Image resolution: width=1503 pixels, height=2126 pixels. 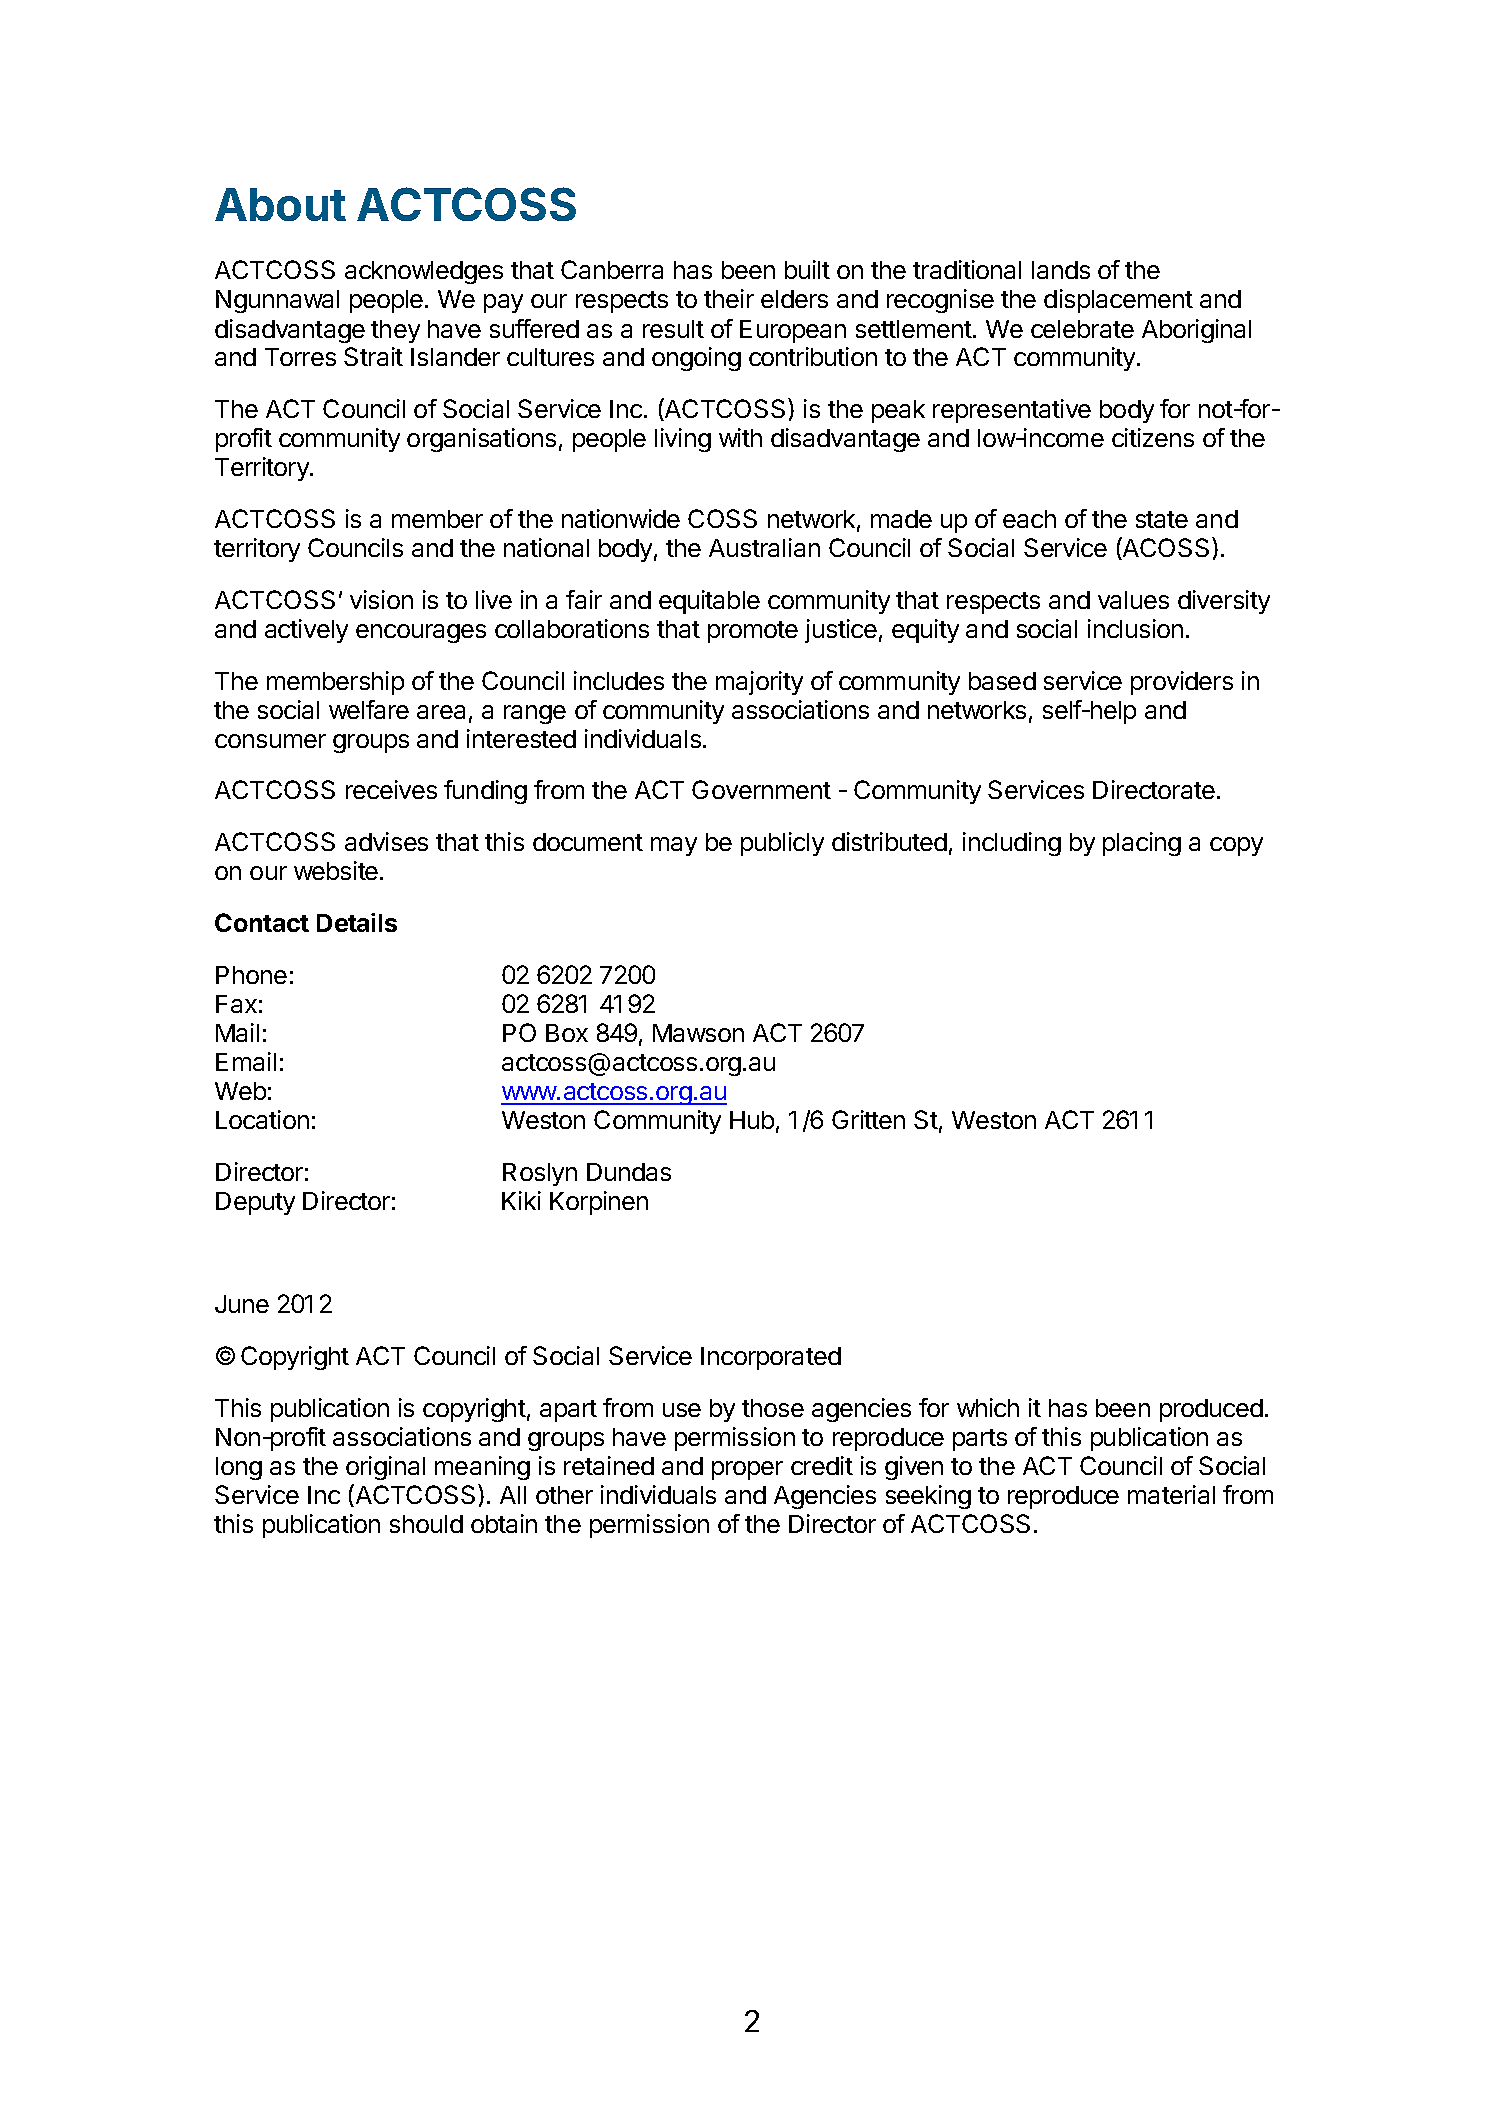 What do you see at coordinates (729, 298) in the document?
I see `their` at bounding box center [729, 298].
